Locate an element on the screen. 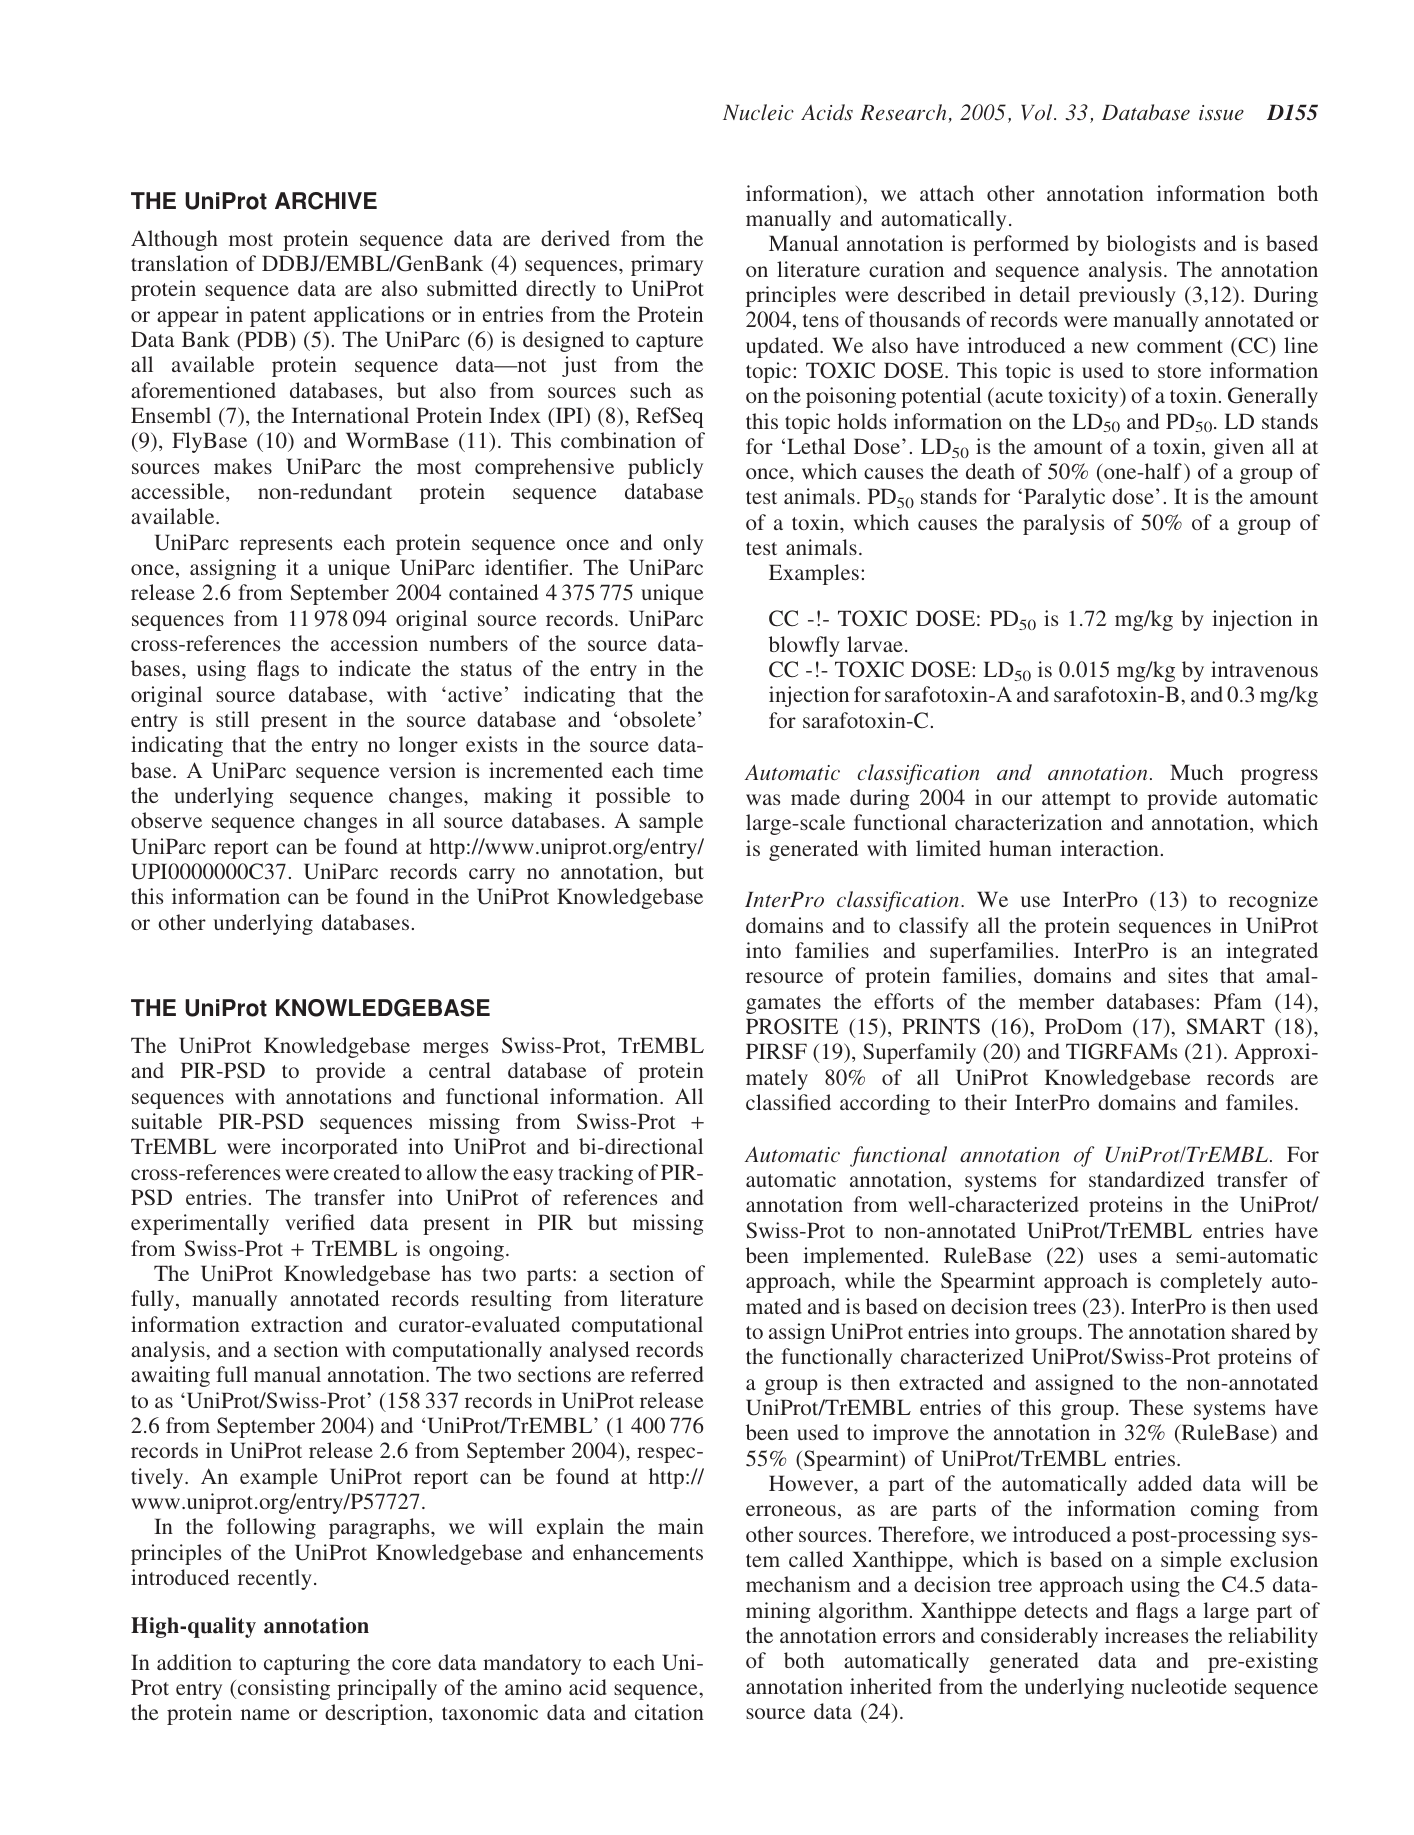 This screenshot has width=1414, height=1835. nucleotide is located at coordinates (1179, 1686).
